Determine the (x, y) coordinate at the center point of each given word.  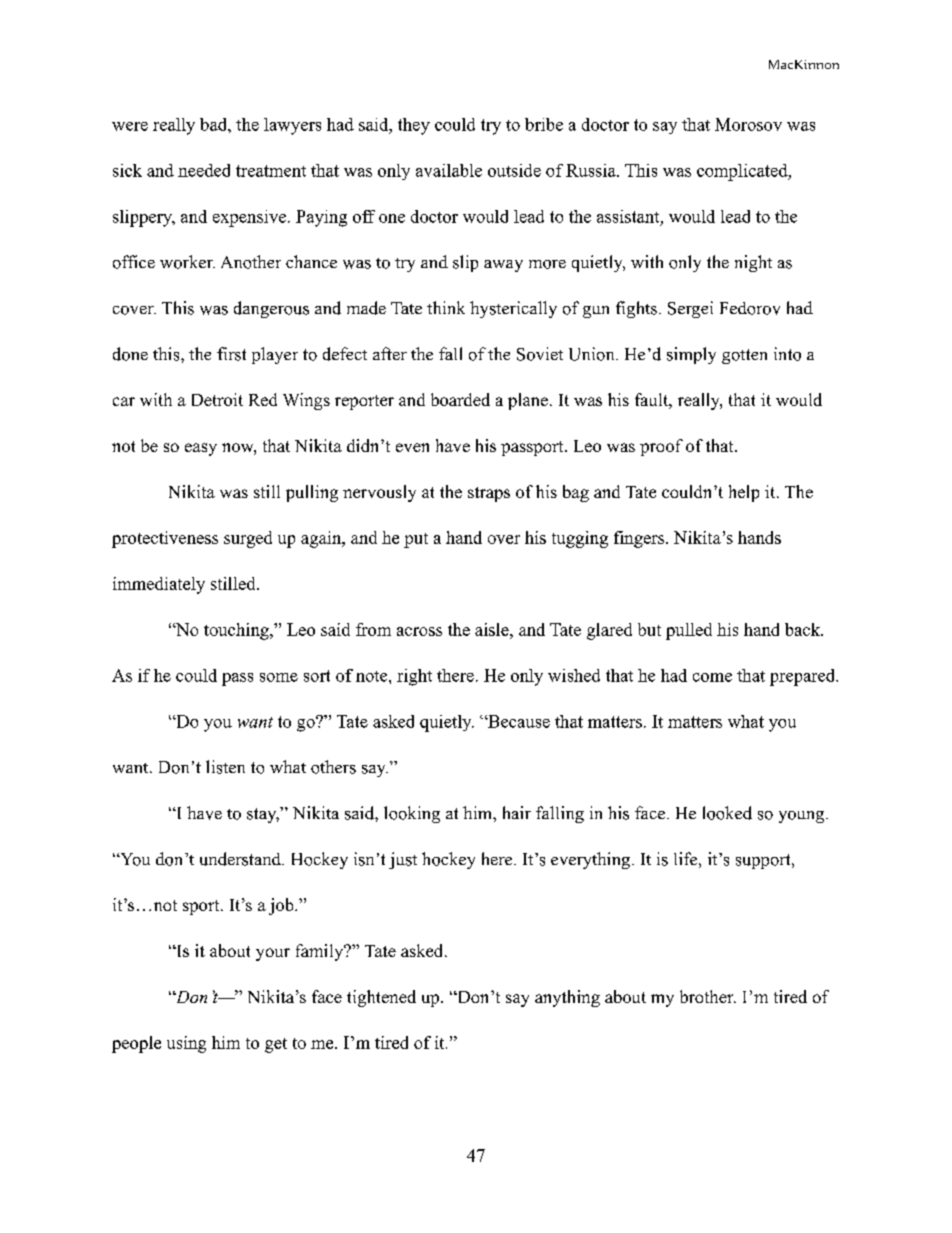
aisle (493, 629)
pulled (689, 631)
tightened (381, 998)
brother (708, 996)
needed (204, 170)
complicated (743, 172)
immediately (159, 585)
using (186, 1044)
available (449, 170)
